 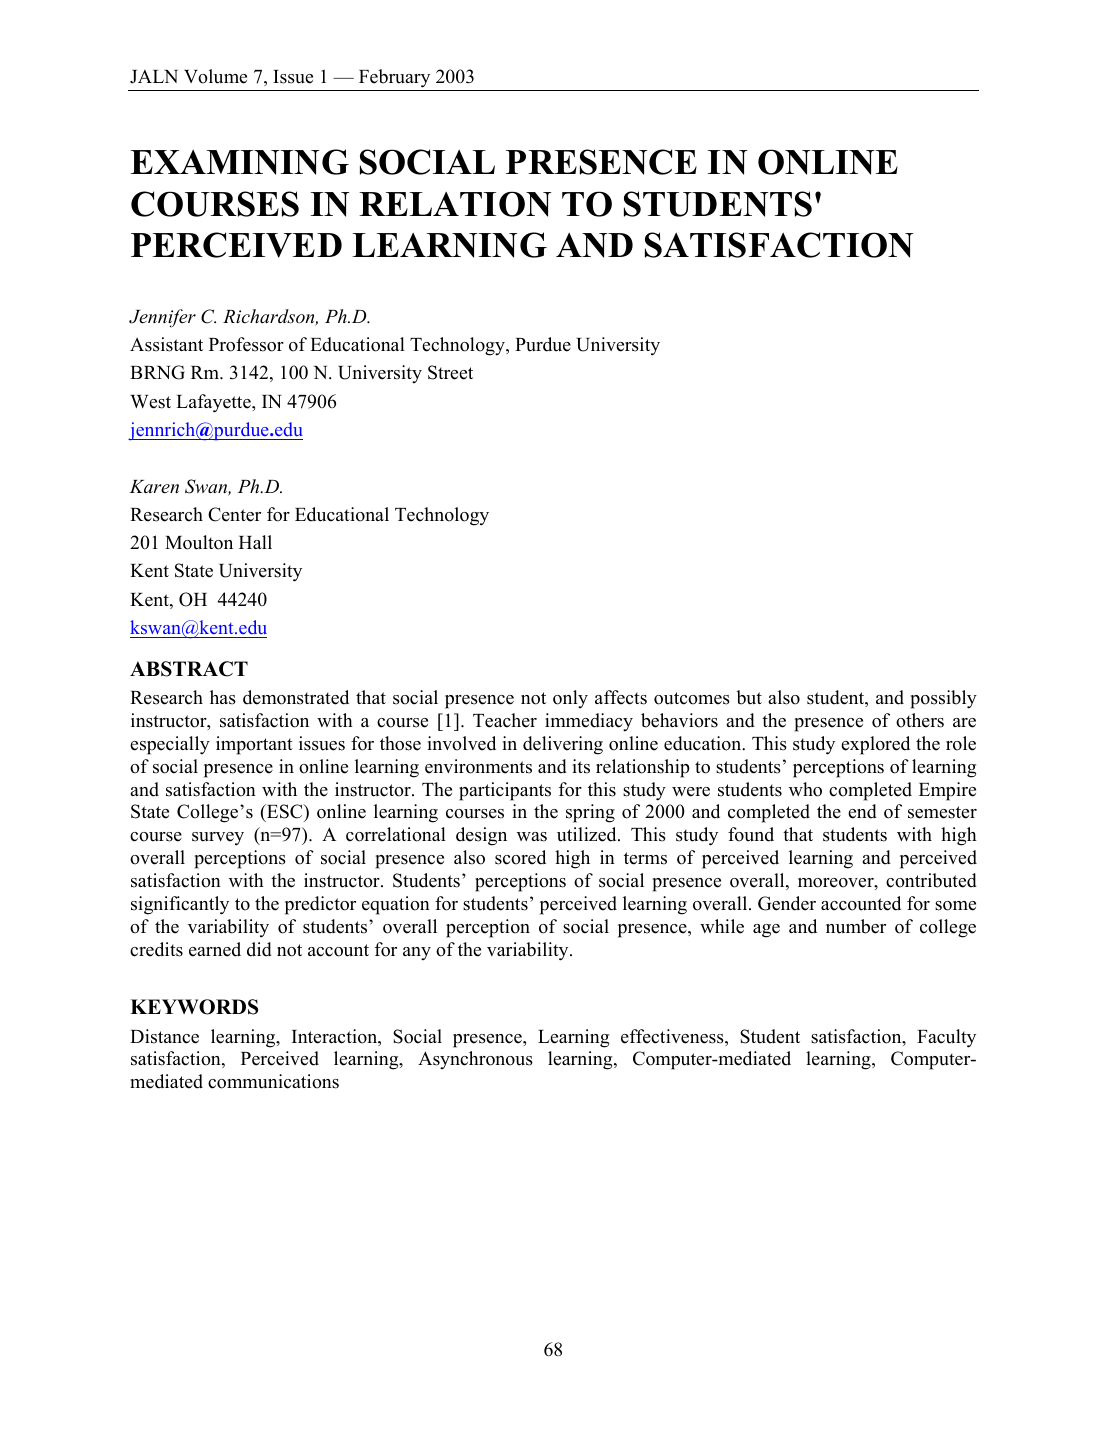 I want to click on Volume, so click(x=215, y=76).
